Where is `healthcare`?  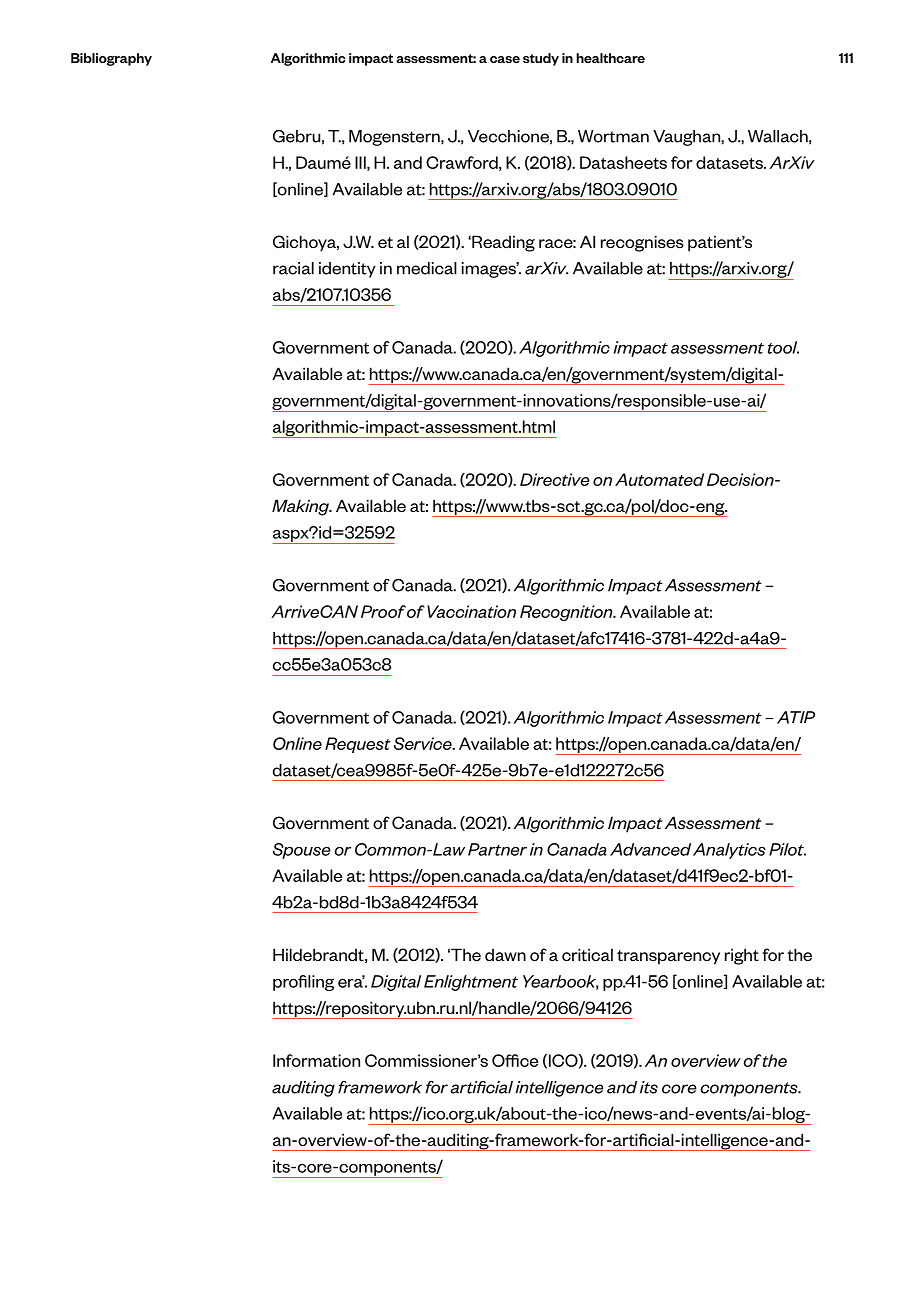 healthcare is located at coordinates (610, 58).
